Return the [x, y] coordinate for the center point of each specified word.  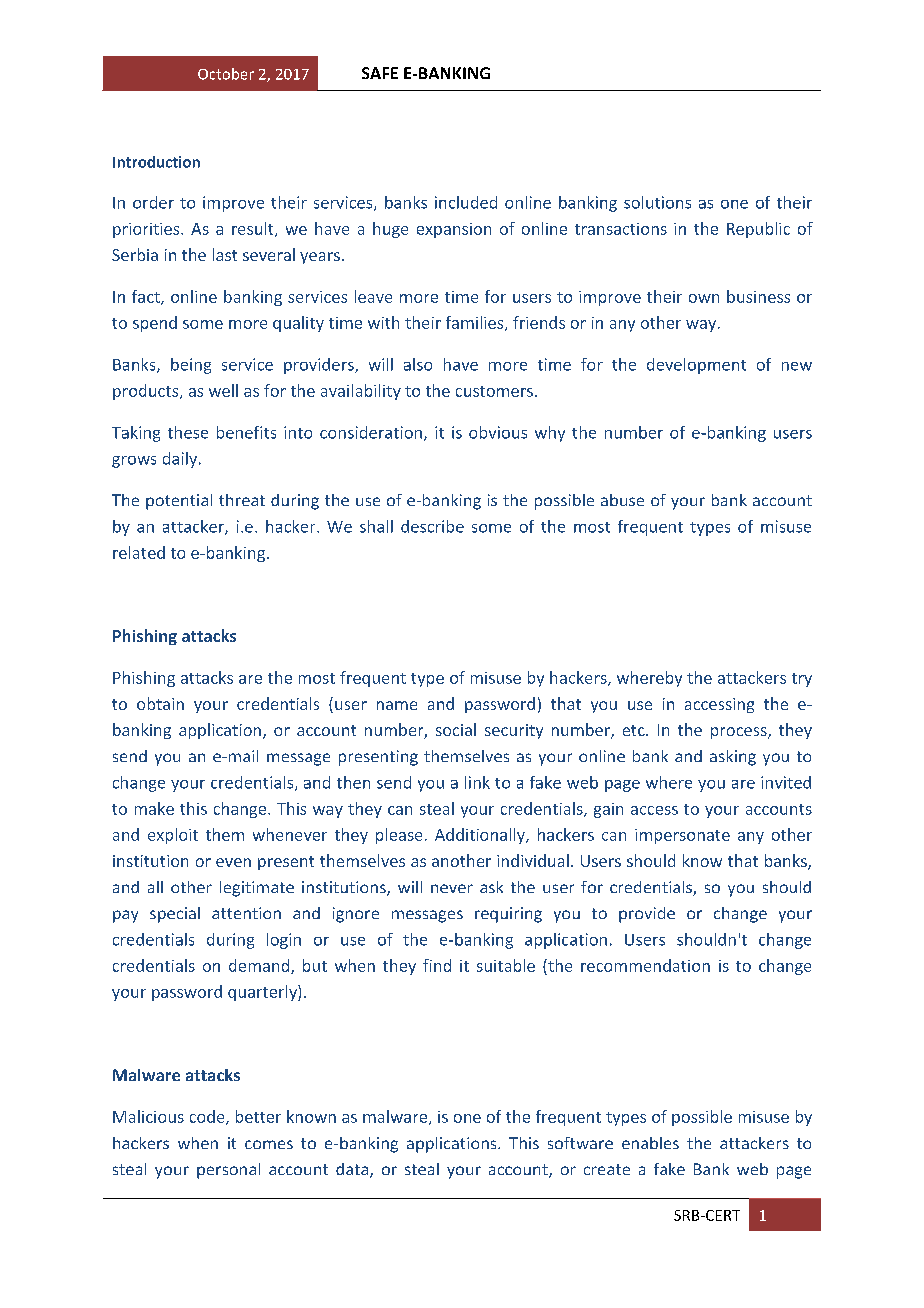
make [154, 808]
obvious [498, 432]
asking [733, 758]
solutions [657, 202]
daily [181, 460]
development [696, 366]
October [226, 74]
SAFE [380, 73]
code [208, 1117]
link [477, 782]
